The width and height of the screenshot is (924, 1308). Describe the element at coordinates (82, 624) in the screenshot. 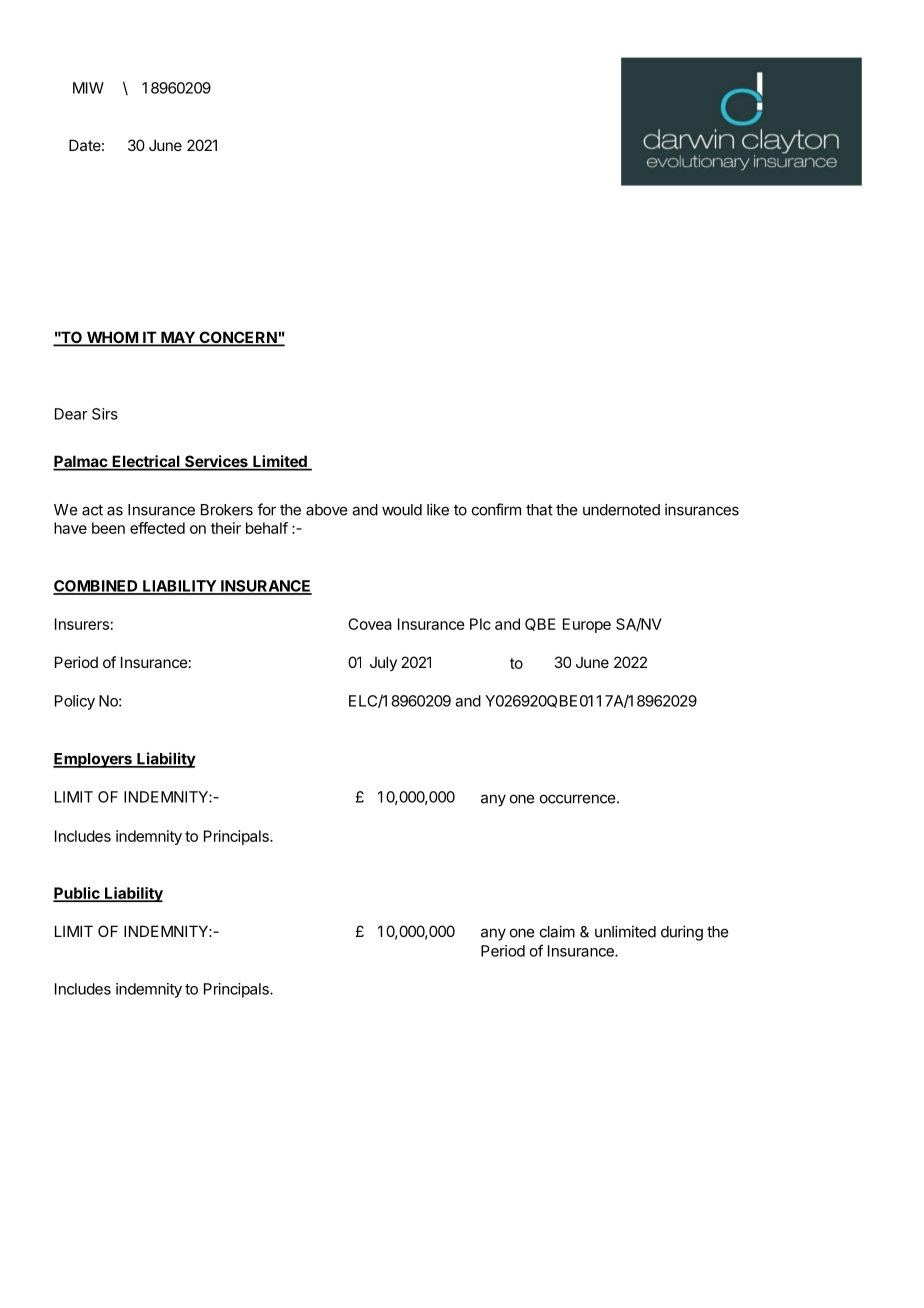

I see `Insurers` at that location.
